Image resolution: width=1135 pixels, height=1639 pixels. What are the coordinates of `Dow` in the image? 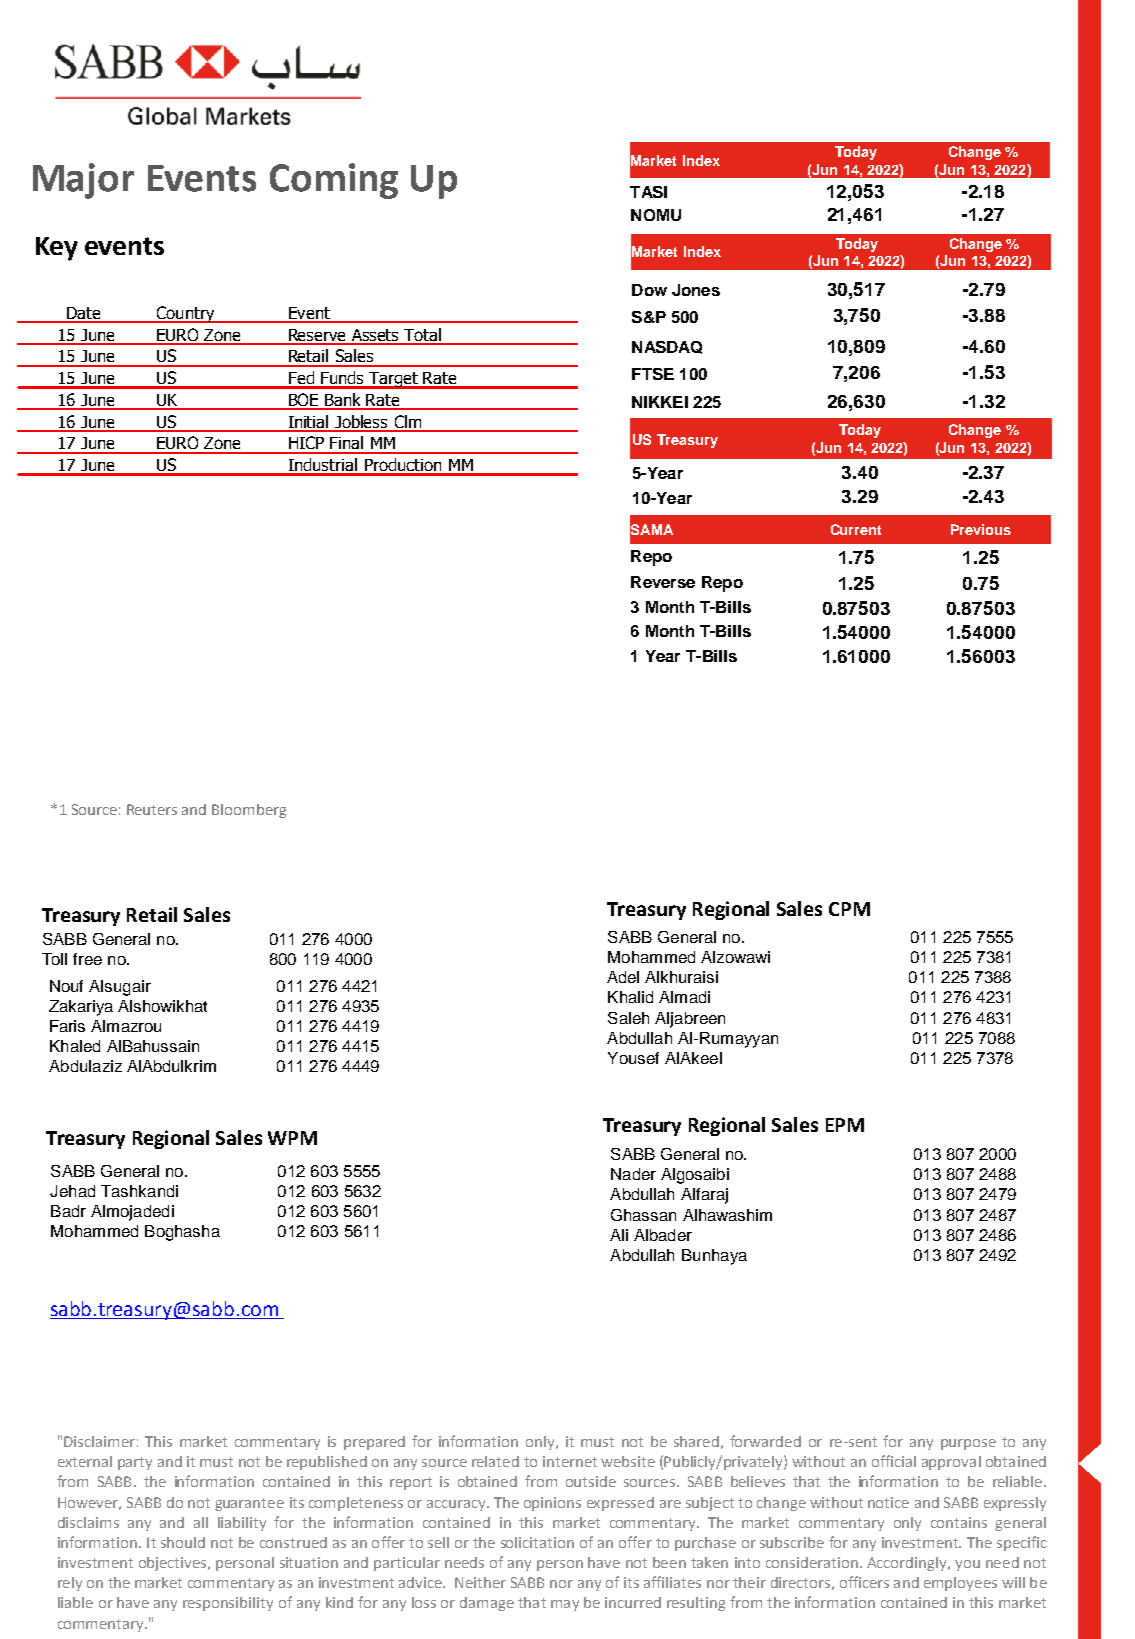 It's located at (649, 290).
